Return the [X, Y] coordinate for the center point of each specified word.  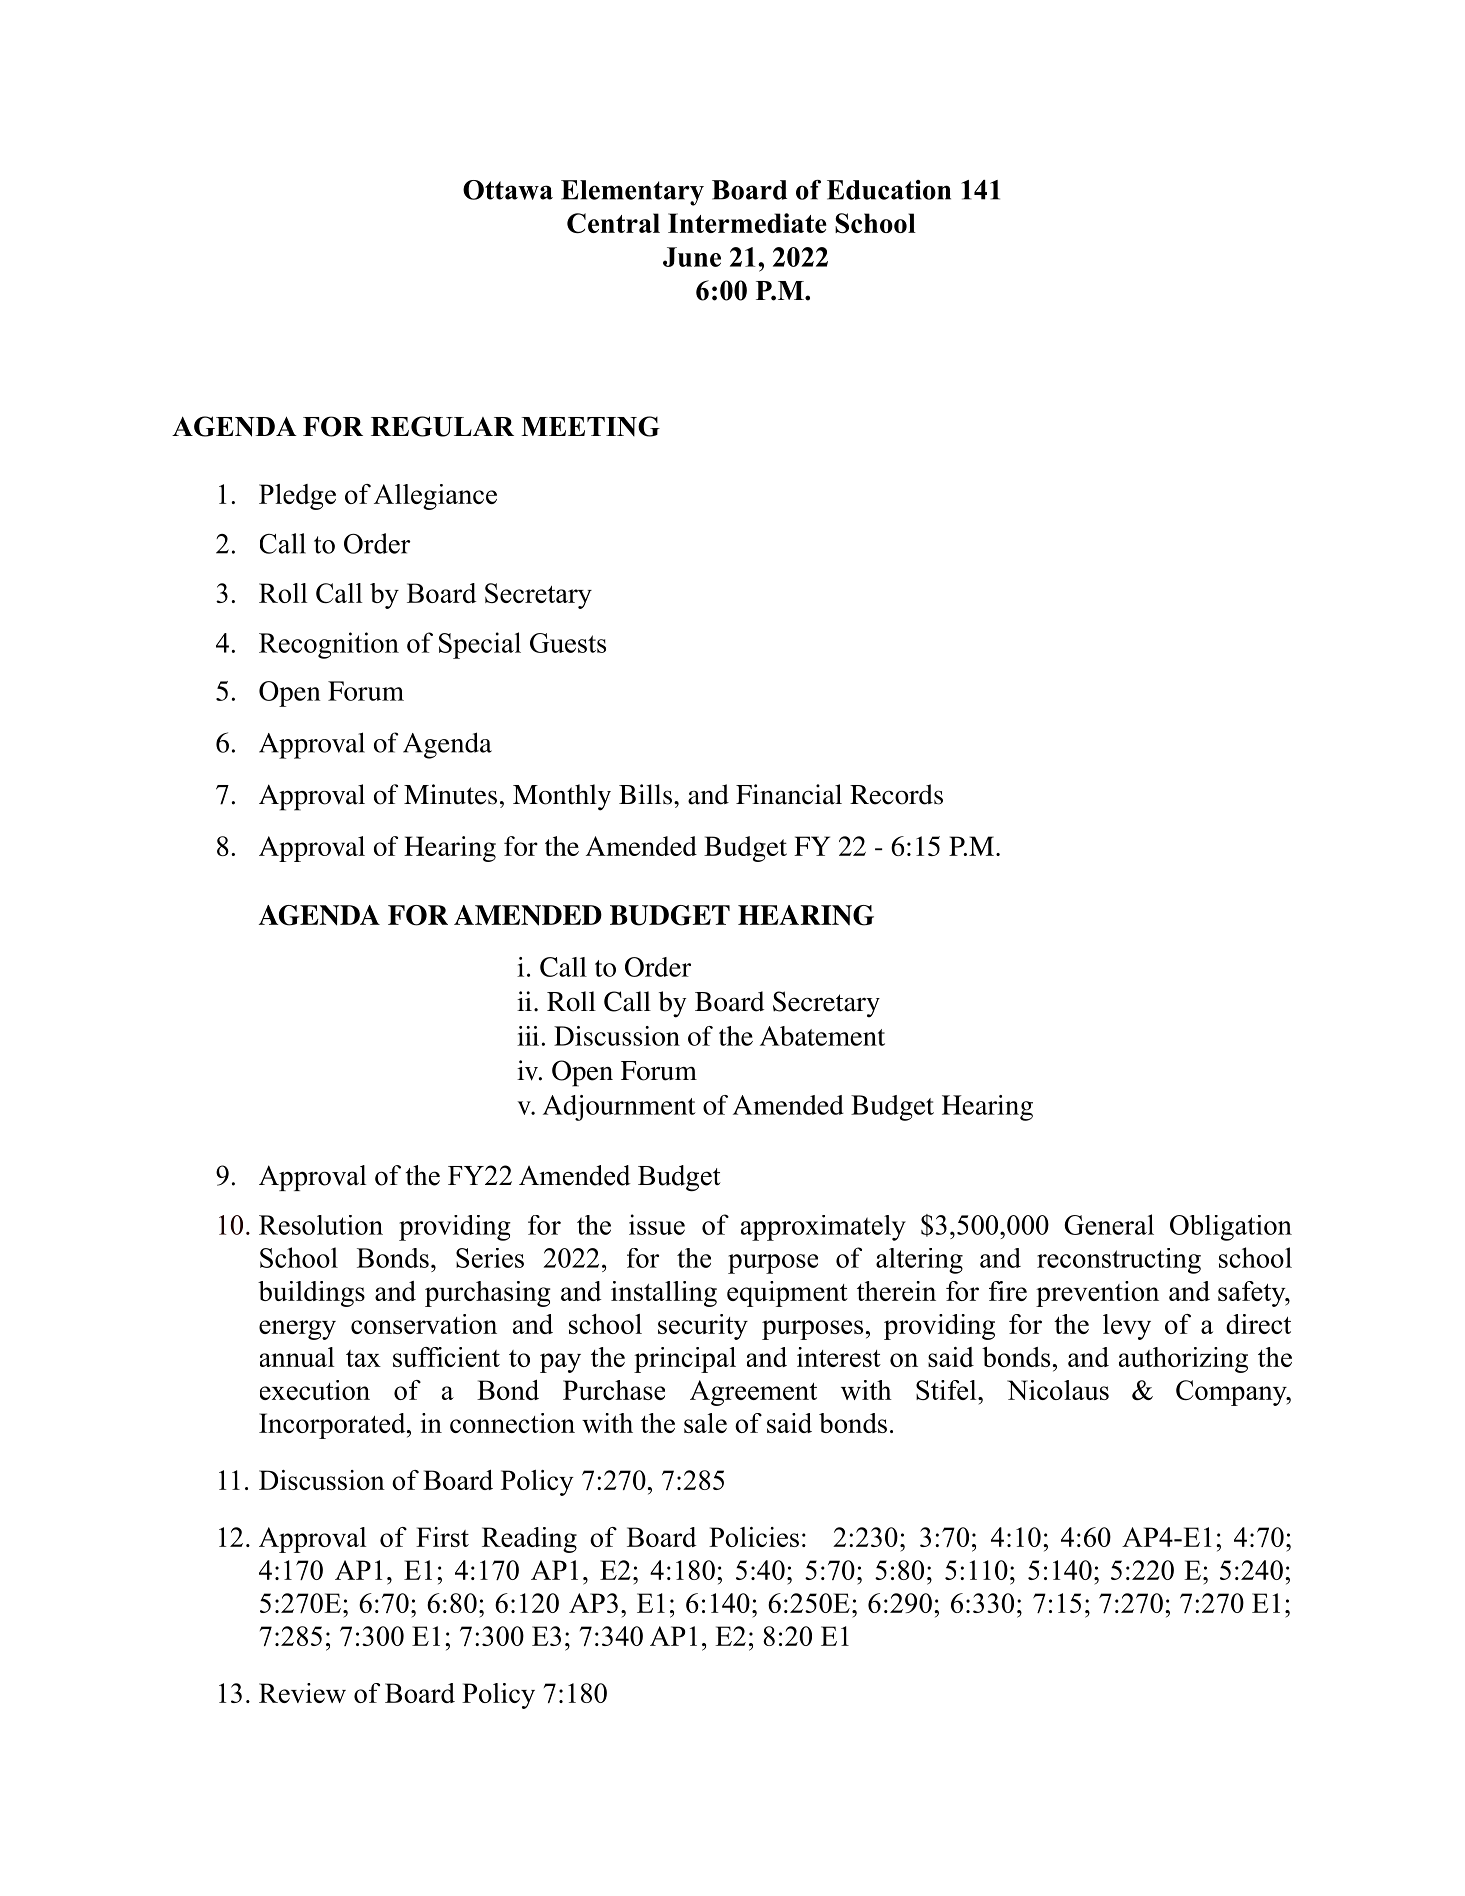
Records [896, 794]
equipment [787, 1294]
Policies [754, 1537]
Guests [568, 643]
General [1109, 1224]
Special [480, 645]
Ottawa [508, 190]
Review [302, 1693]
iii [528, 1036]
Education [889, 190]
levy [1127, 1327]
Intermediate [747, 223]
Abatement [822, 1036]
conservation [424, 1324]
